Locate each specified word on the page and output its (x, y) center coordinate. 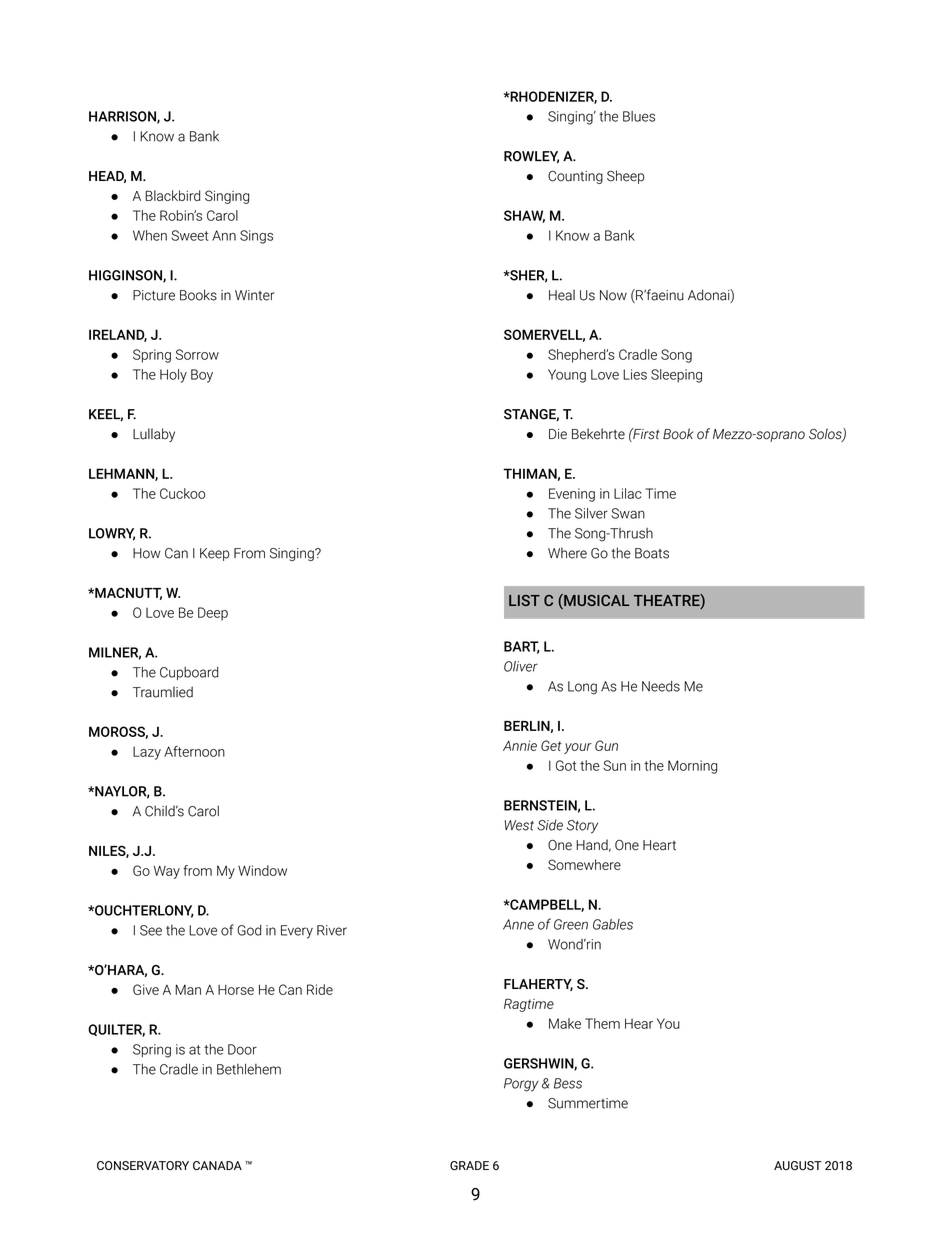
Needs (661, 686)
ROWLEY (531, 157)
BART (521, 647)
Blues (639, 116)
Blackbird (172, 195)
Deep (213, 614)
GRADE (469, 1165)
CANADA (217, 1165)
